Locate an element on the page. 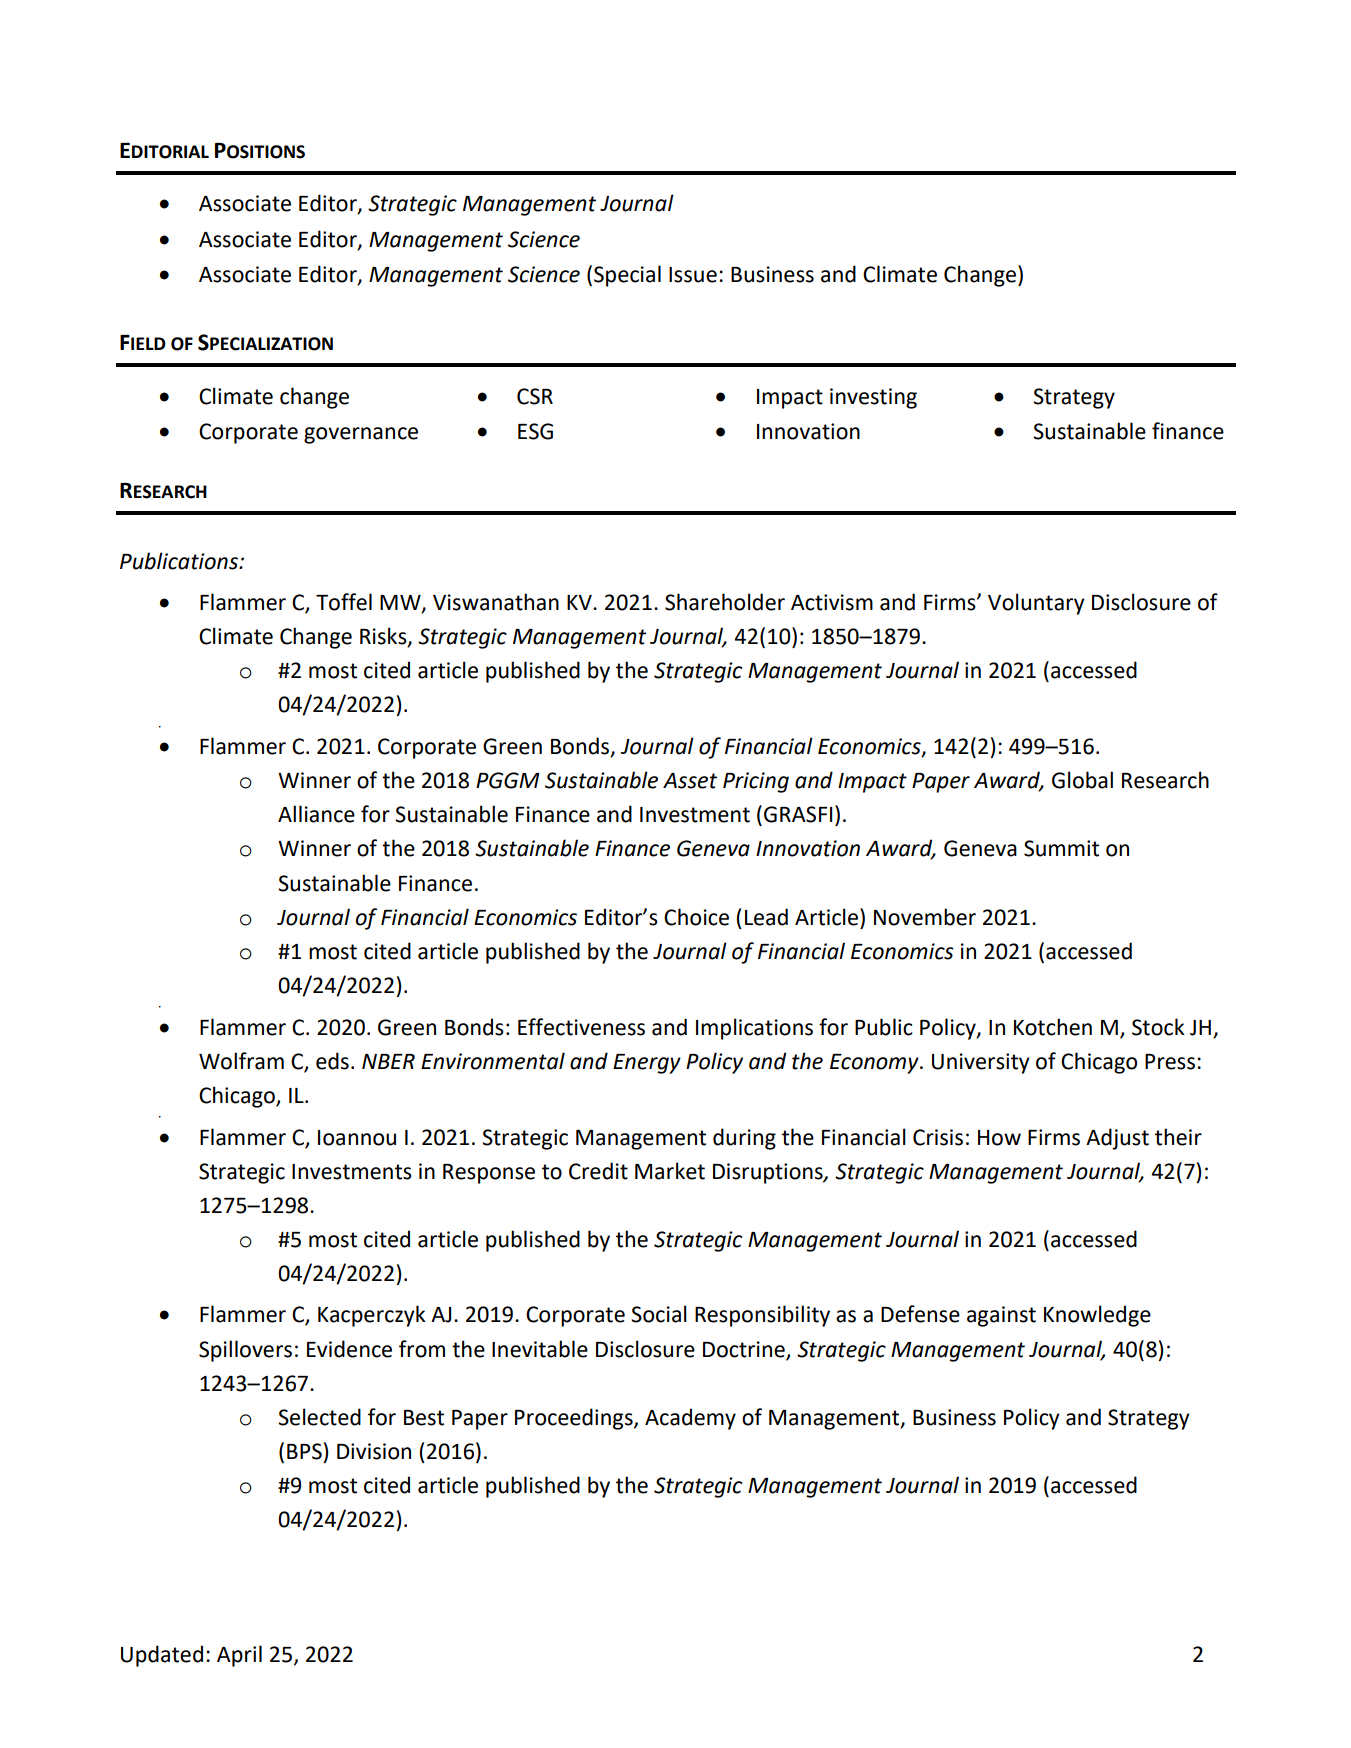 The image size is (1351, 1748). investing is located at coordinates (873, 398).
